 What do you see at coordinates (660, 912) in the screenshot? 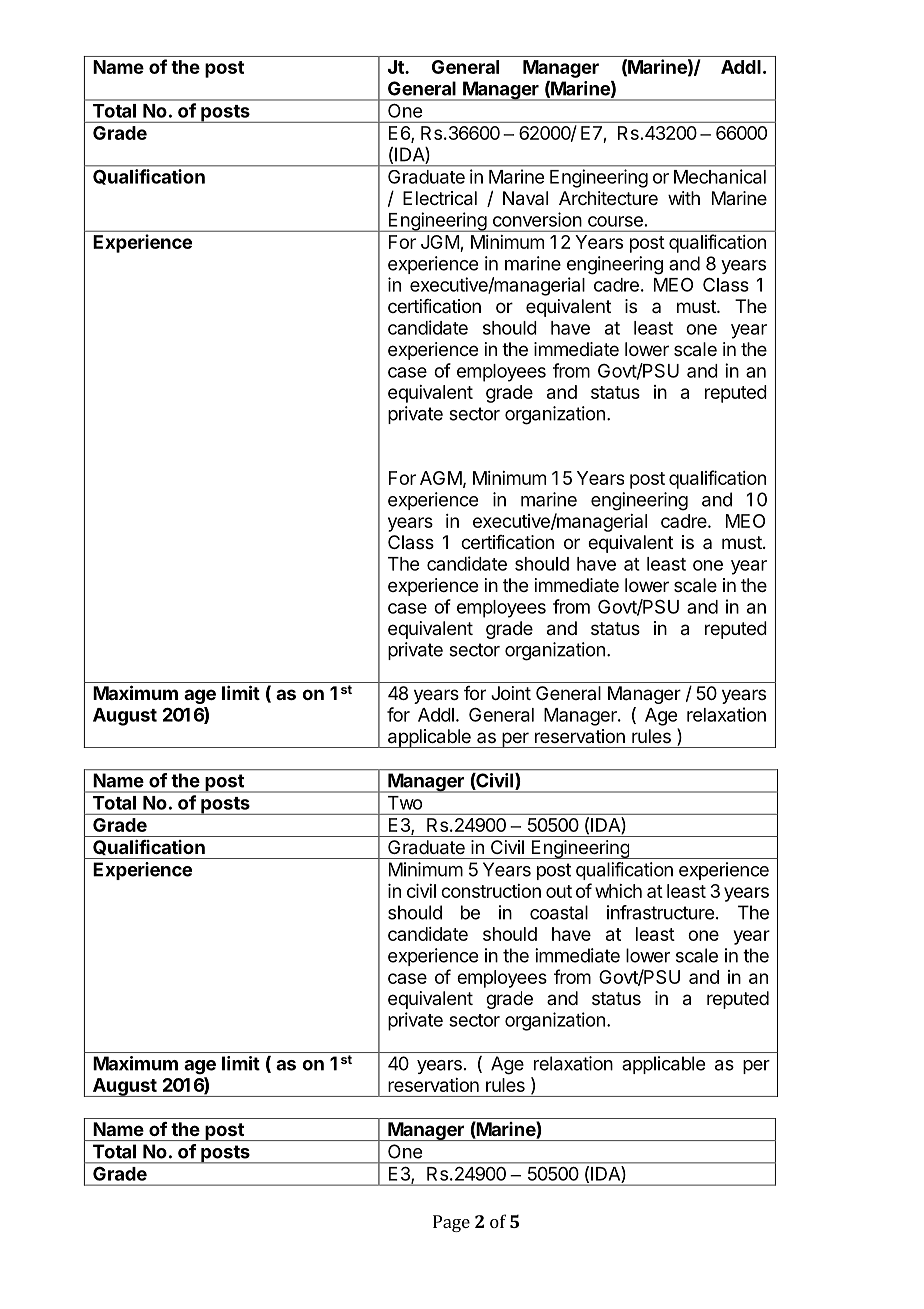
I see `infrastructure` at bounding box center [660, 912].
